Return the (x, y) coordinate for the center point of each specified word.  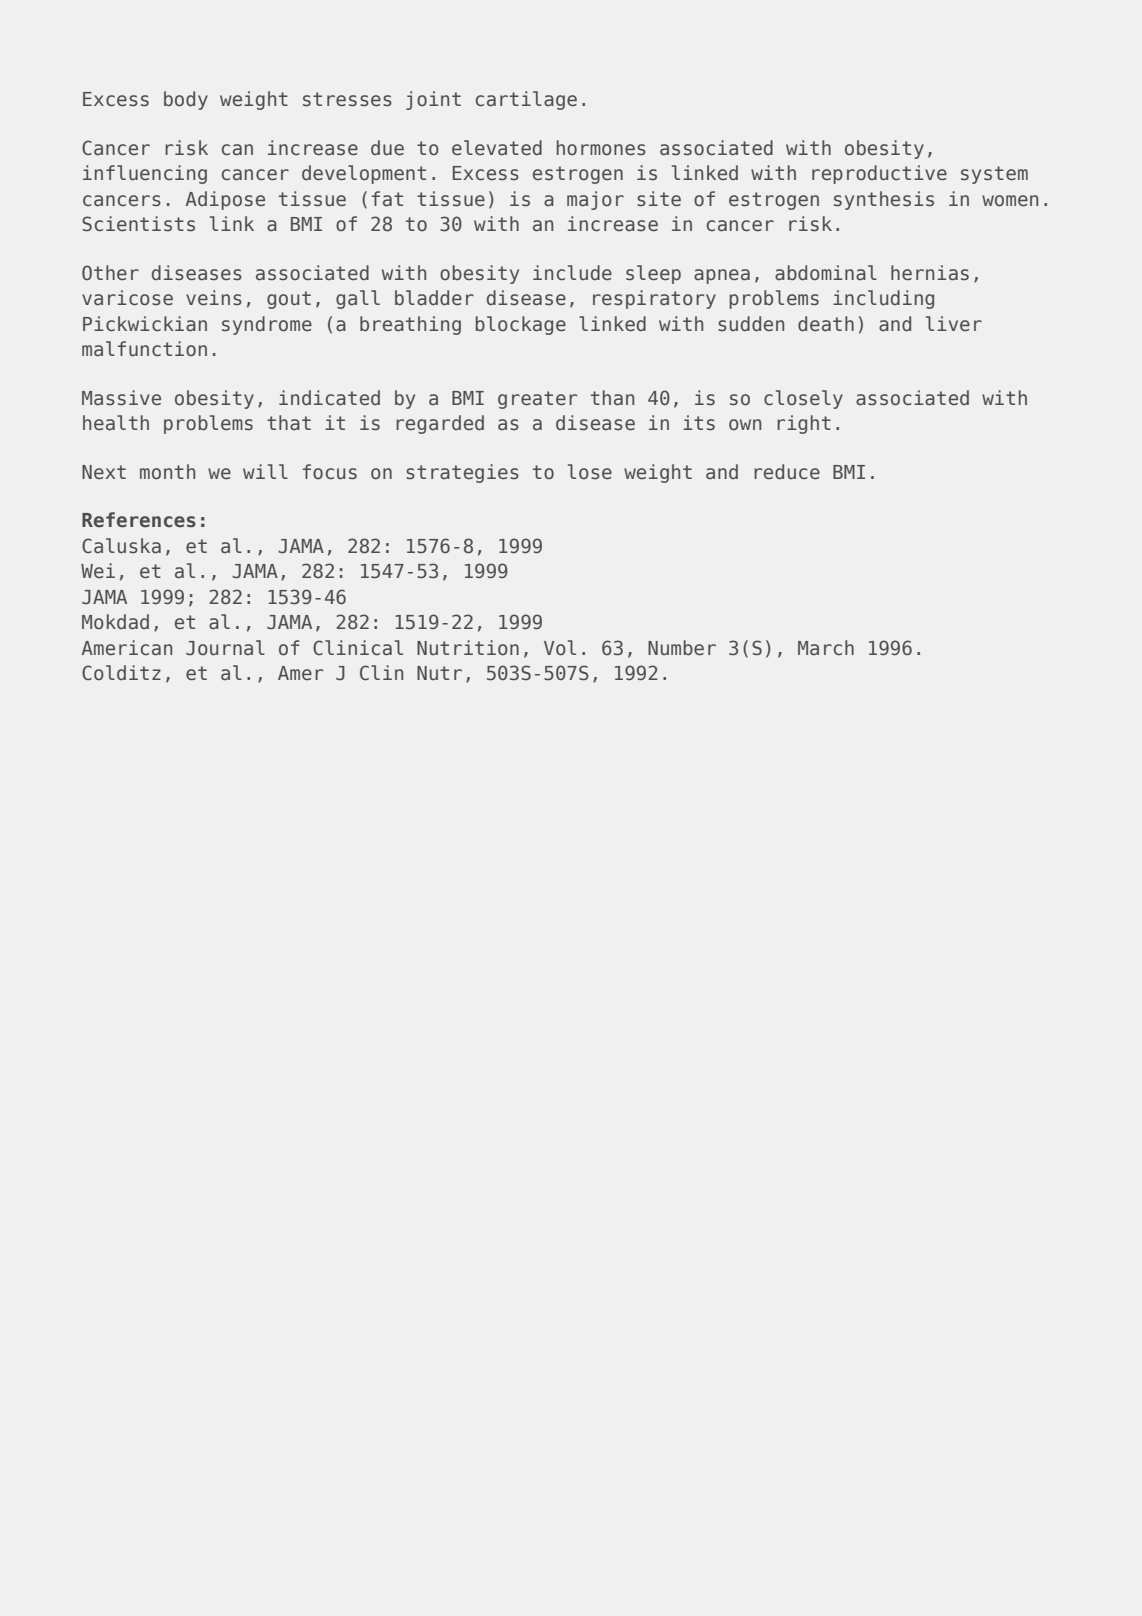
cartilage (526, 100)
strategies (462, 473)
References (139, 520)
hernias (930, 273)
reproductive (879, 174)
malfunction (144, 349)
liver (954, 323)
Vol (560, 647)
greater (537, 400)
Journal (225, 648)
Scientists (138, 224)
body (186, 100)
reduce (787, 471)
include (572, 272)
